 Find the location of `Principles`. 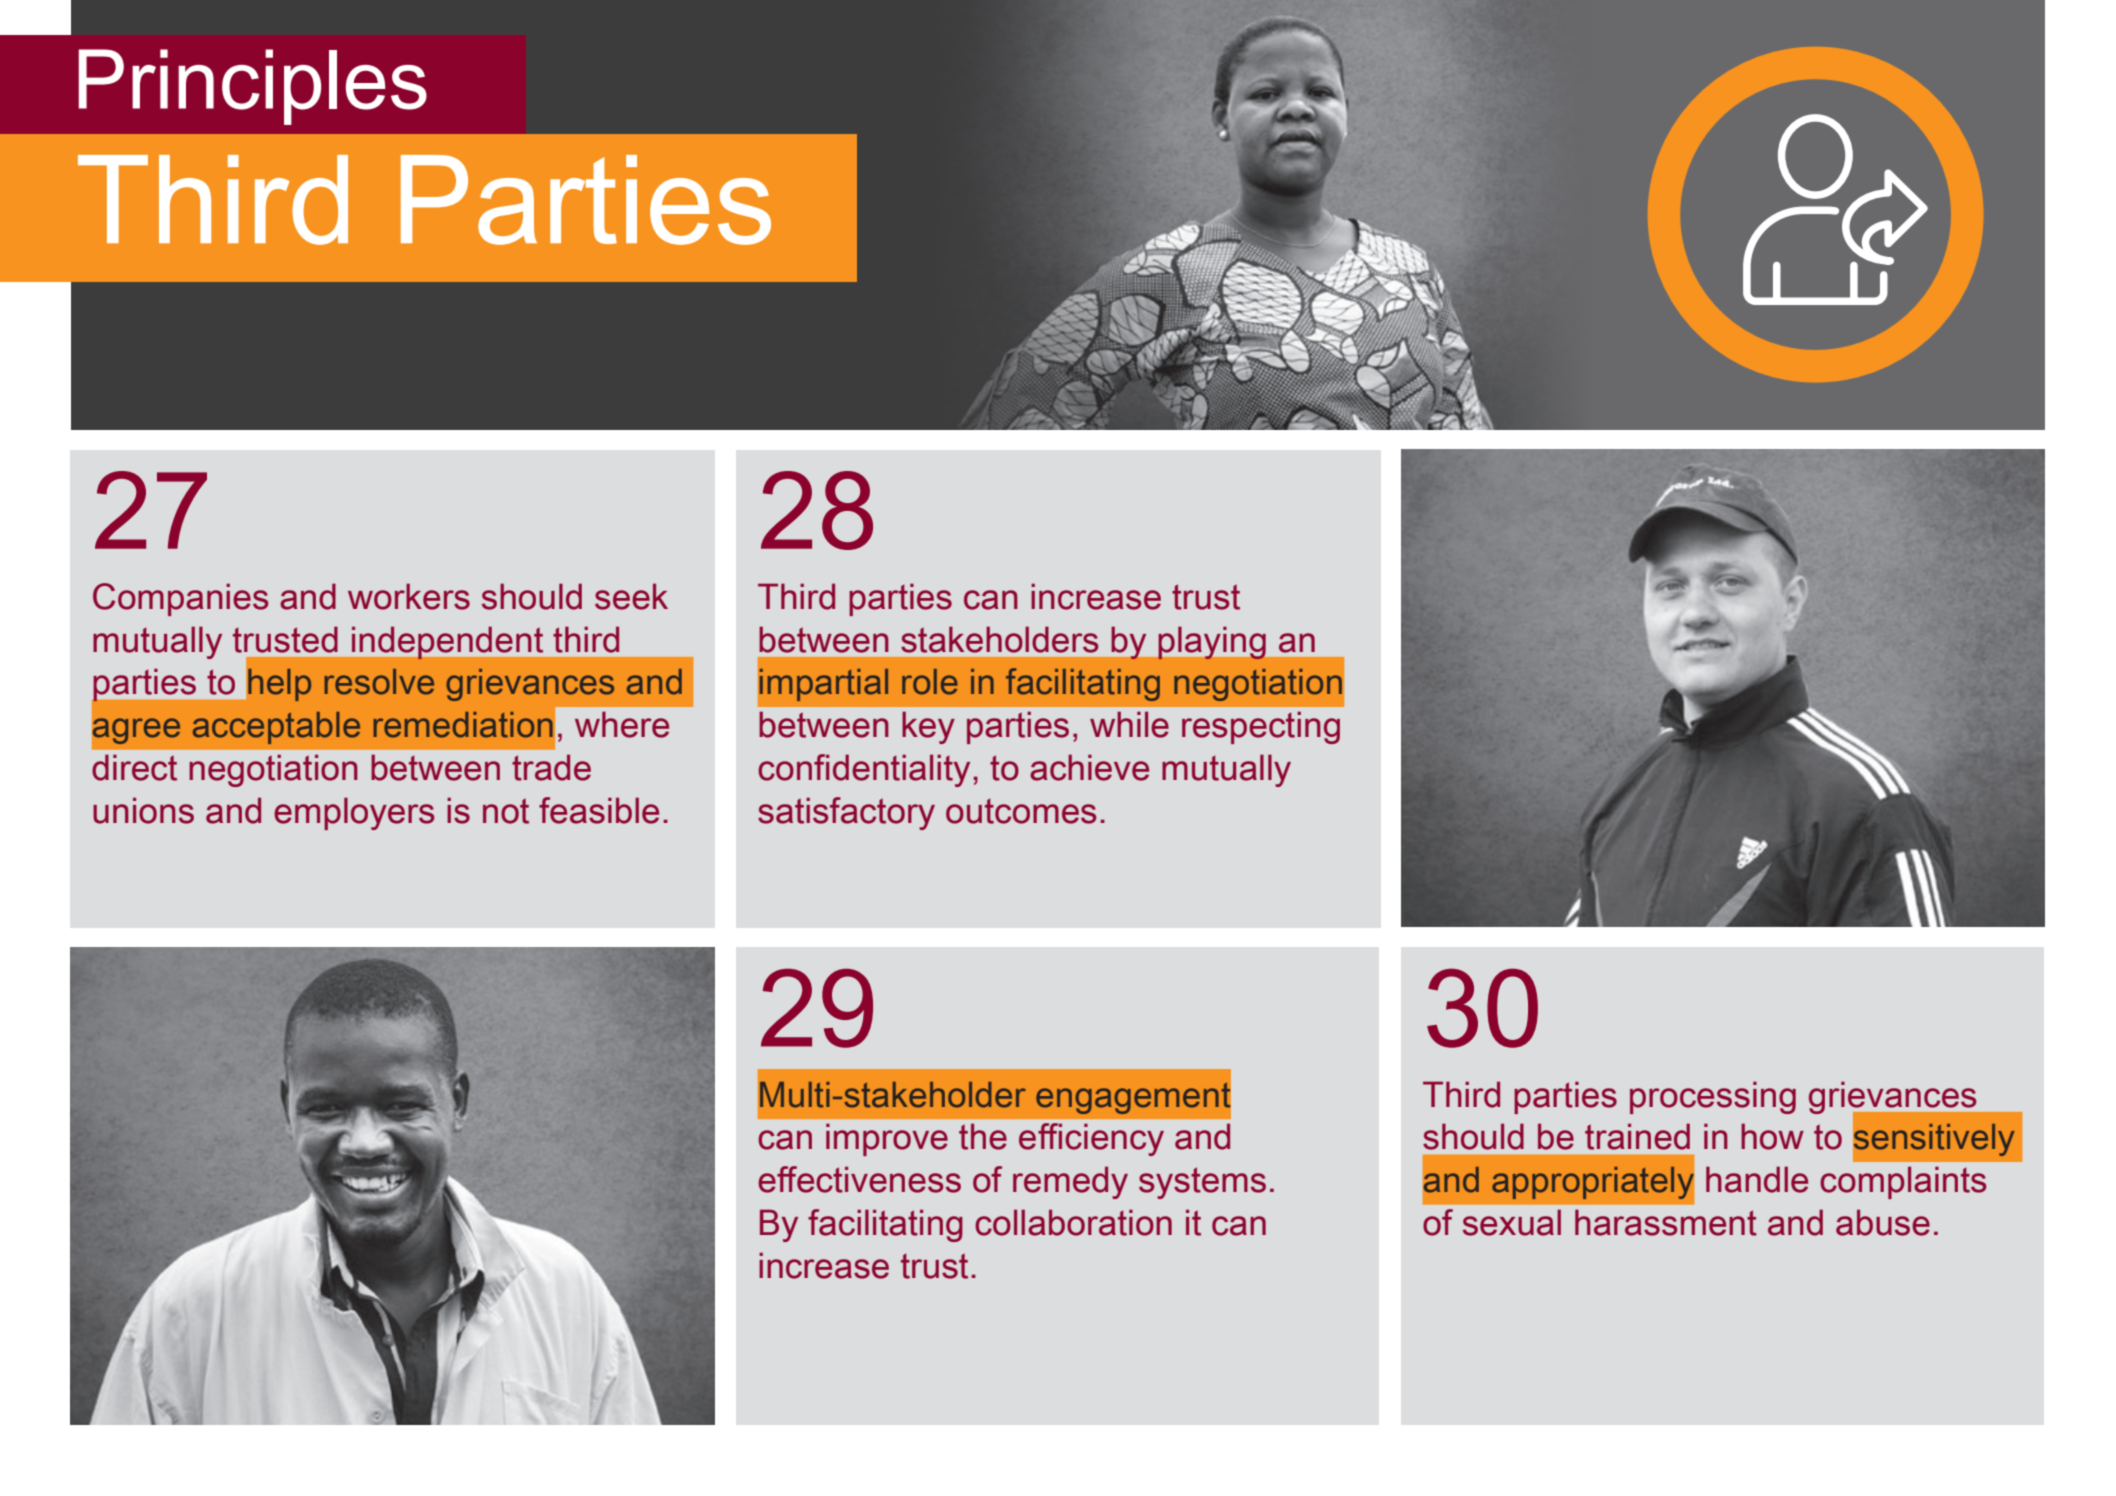

Principles is located at coordinates (253, 87).
